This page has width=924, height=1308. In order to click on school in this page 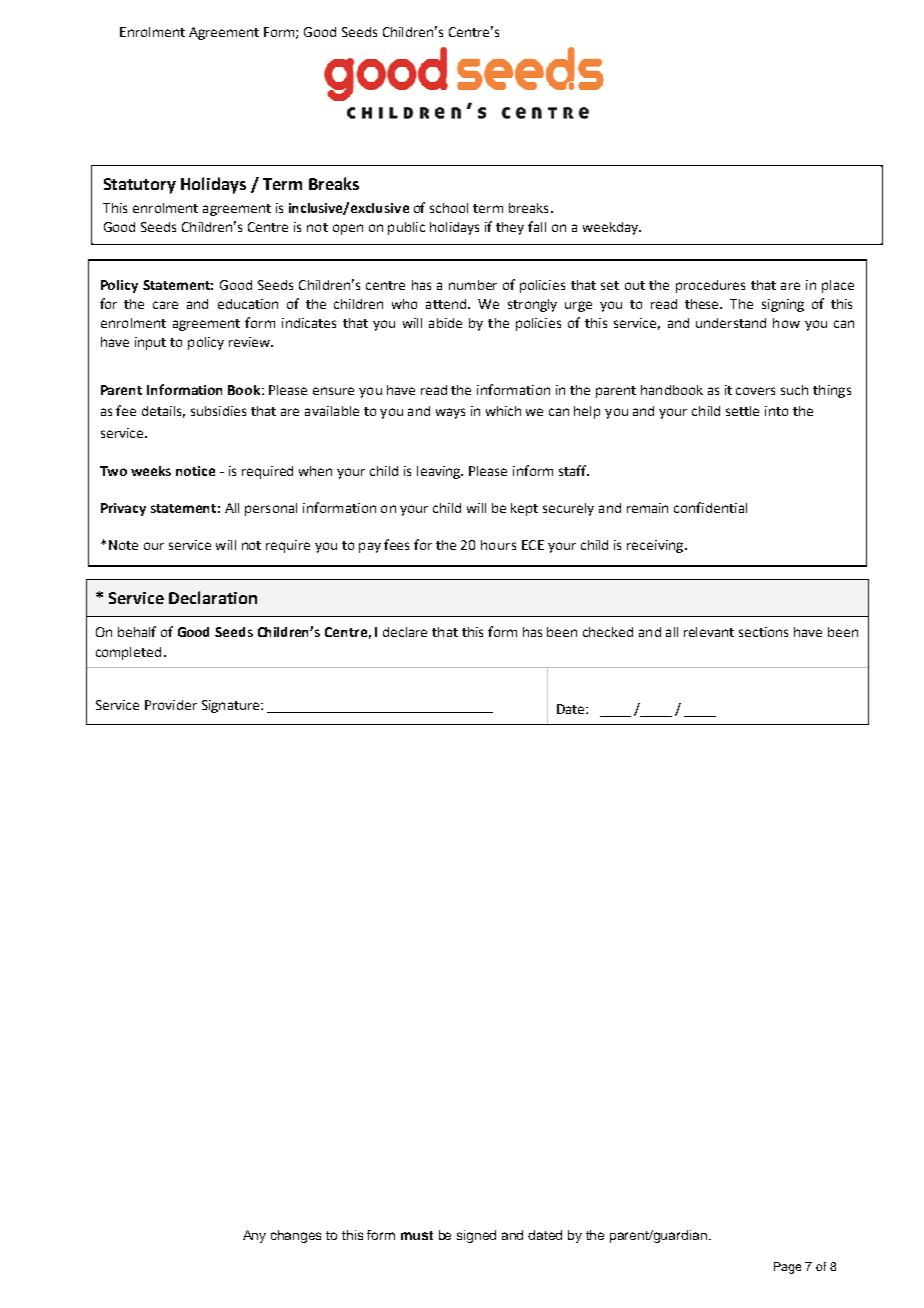, I will do `click(449, 208)`.
